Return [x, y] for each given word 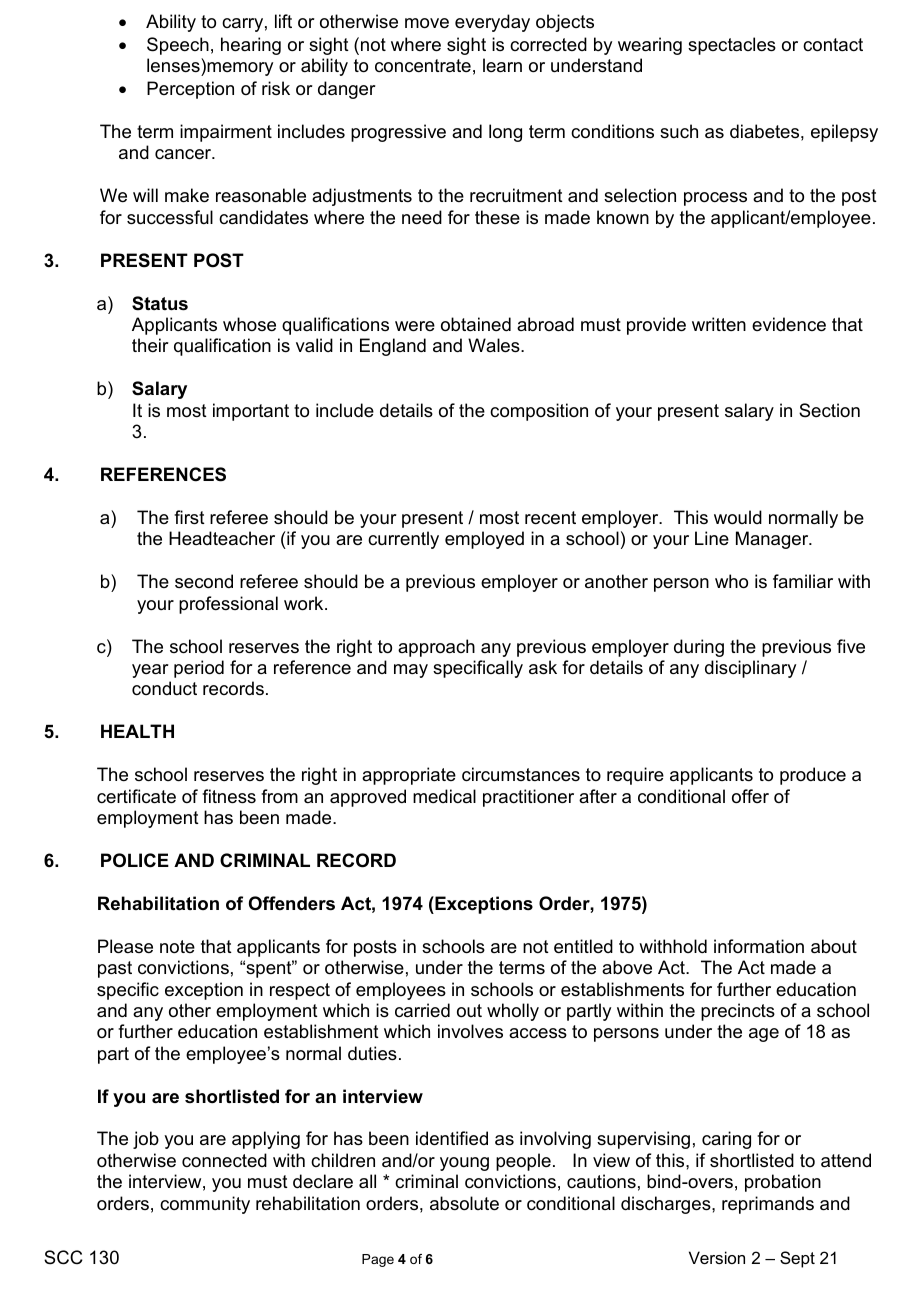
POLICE [135, 860]
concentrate [423, 66]
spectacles [732, 46]
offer [750, 796]
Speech [178, 46]
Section [829, 410]
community [205, 1205]
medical [444, 796]
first [189, 517]
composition [539, 412]
